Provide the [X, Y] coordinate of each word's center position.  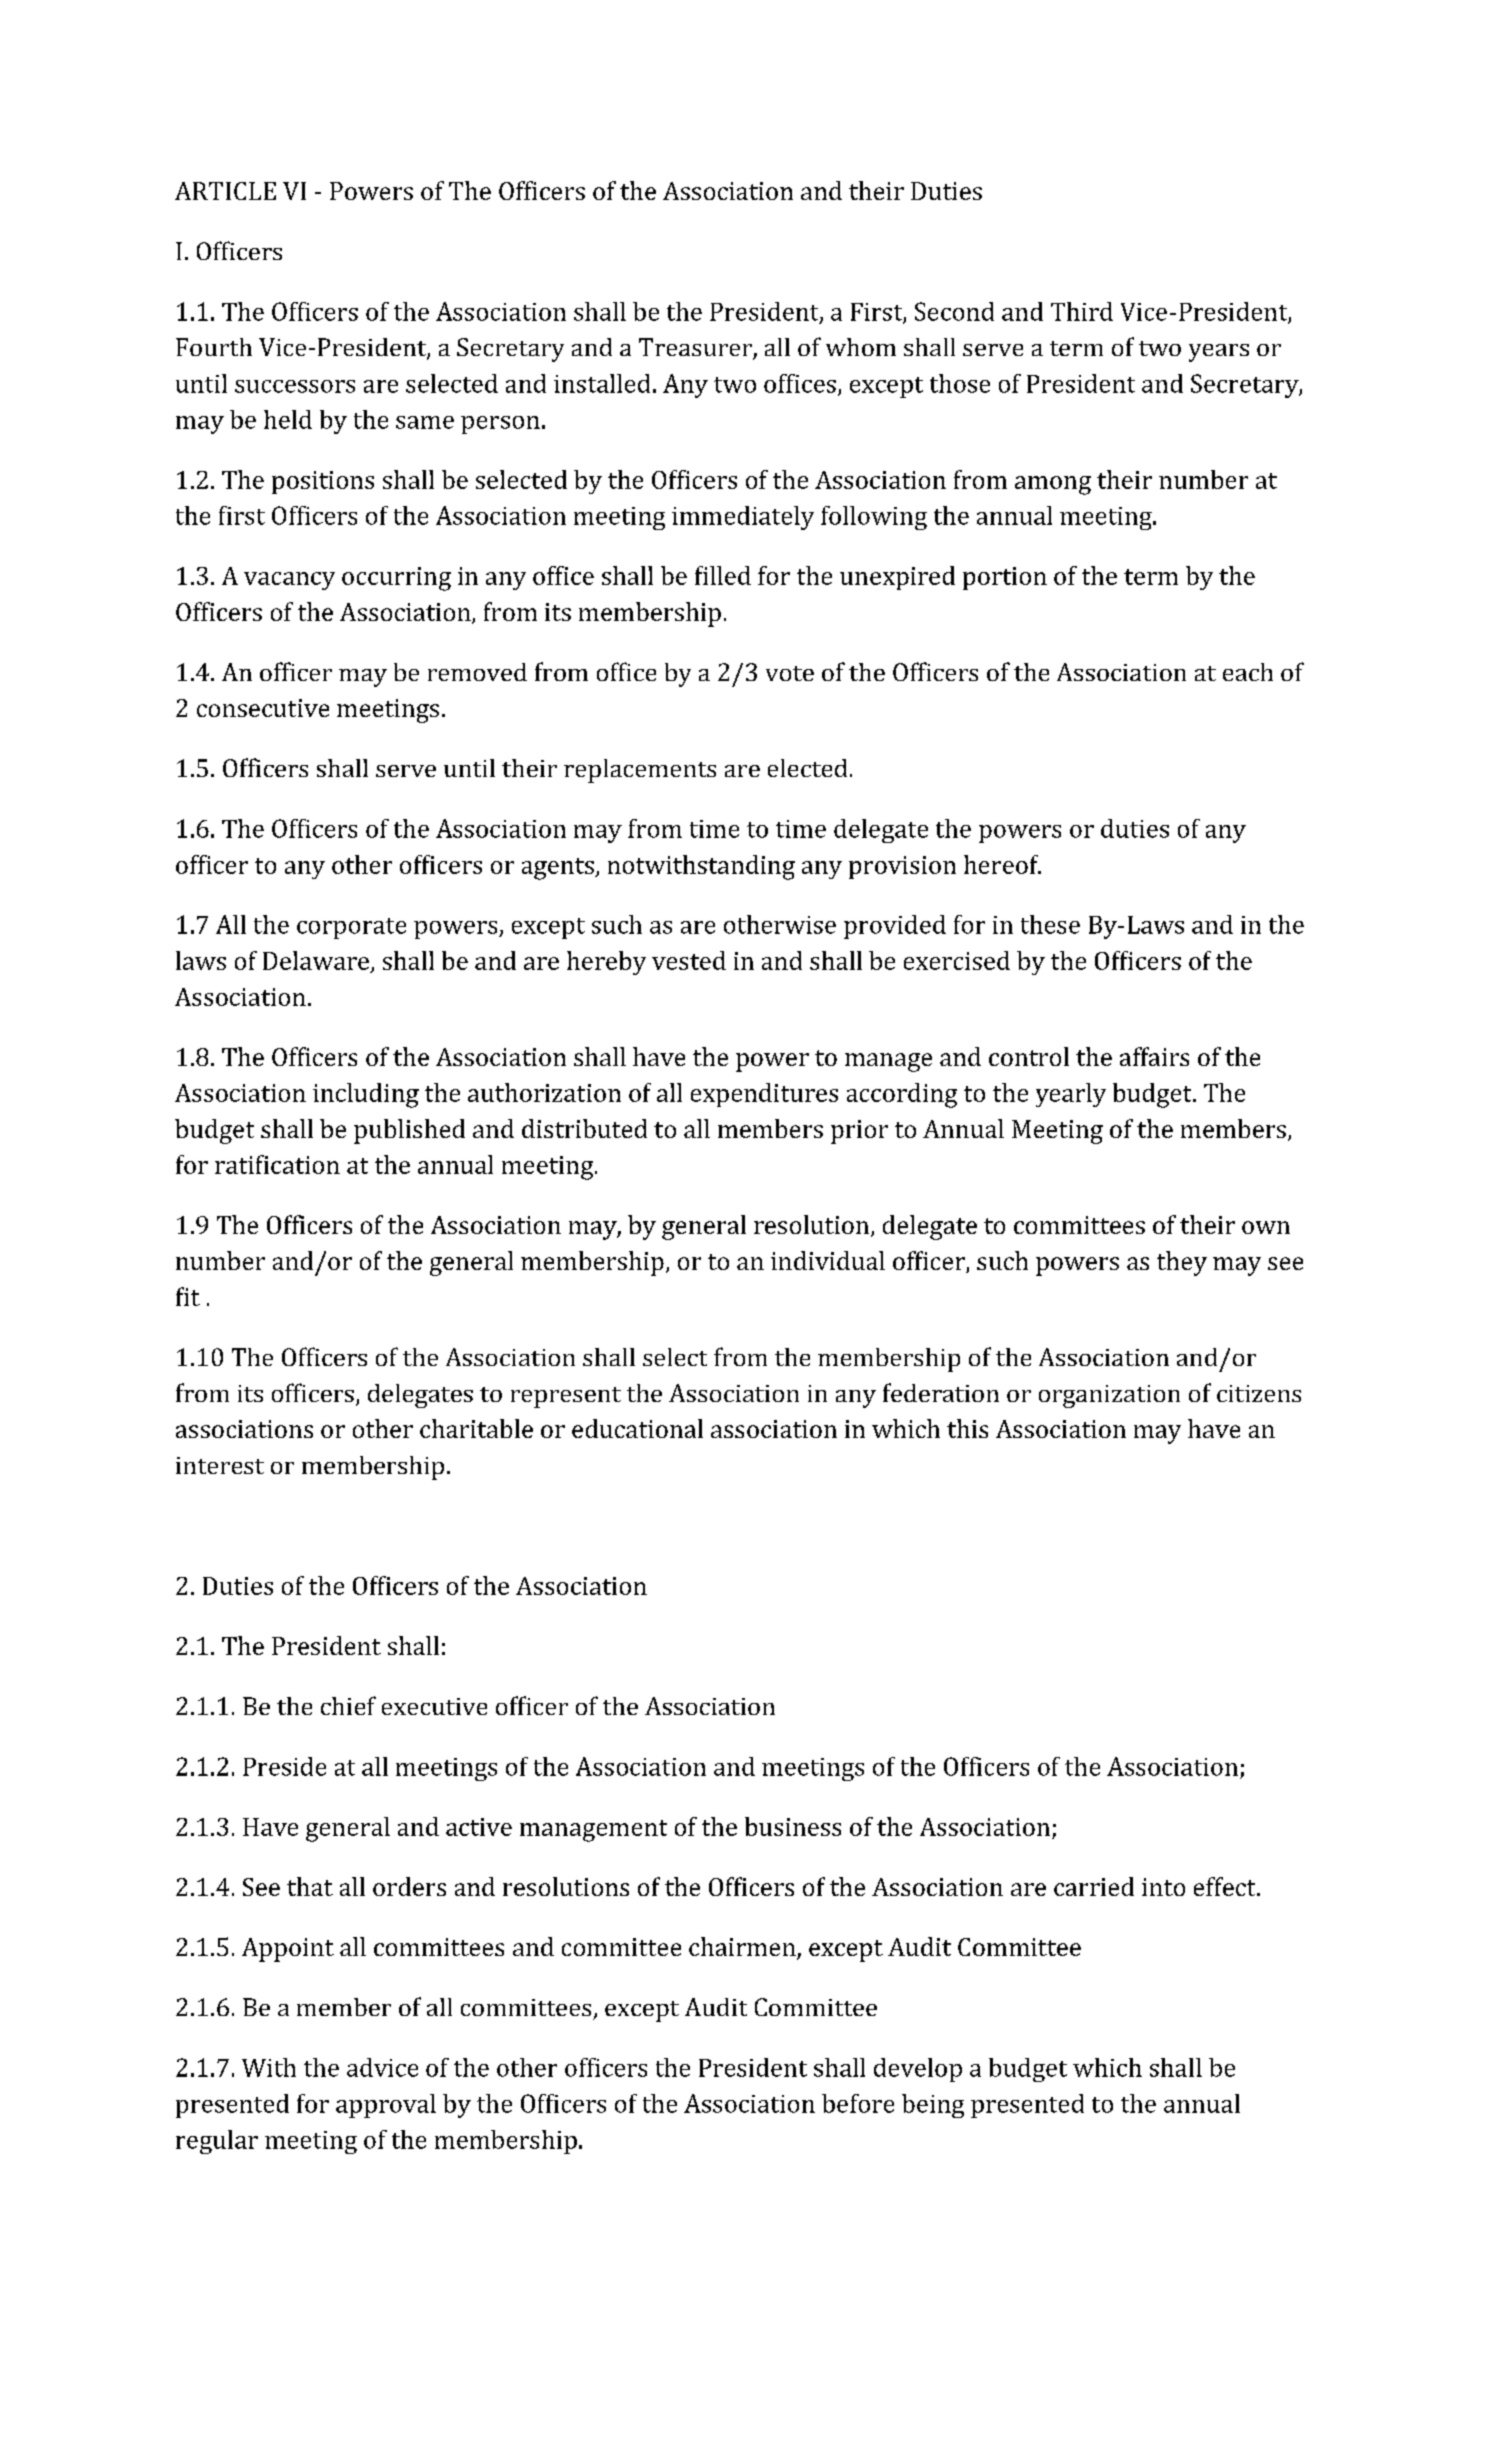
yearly [1071, 1095]
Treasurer [696, 348]
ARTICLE [225, 191]
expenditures [764, 1095]
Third [1082, 311]
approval [386, 2106]
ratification [277, 1164]
